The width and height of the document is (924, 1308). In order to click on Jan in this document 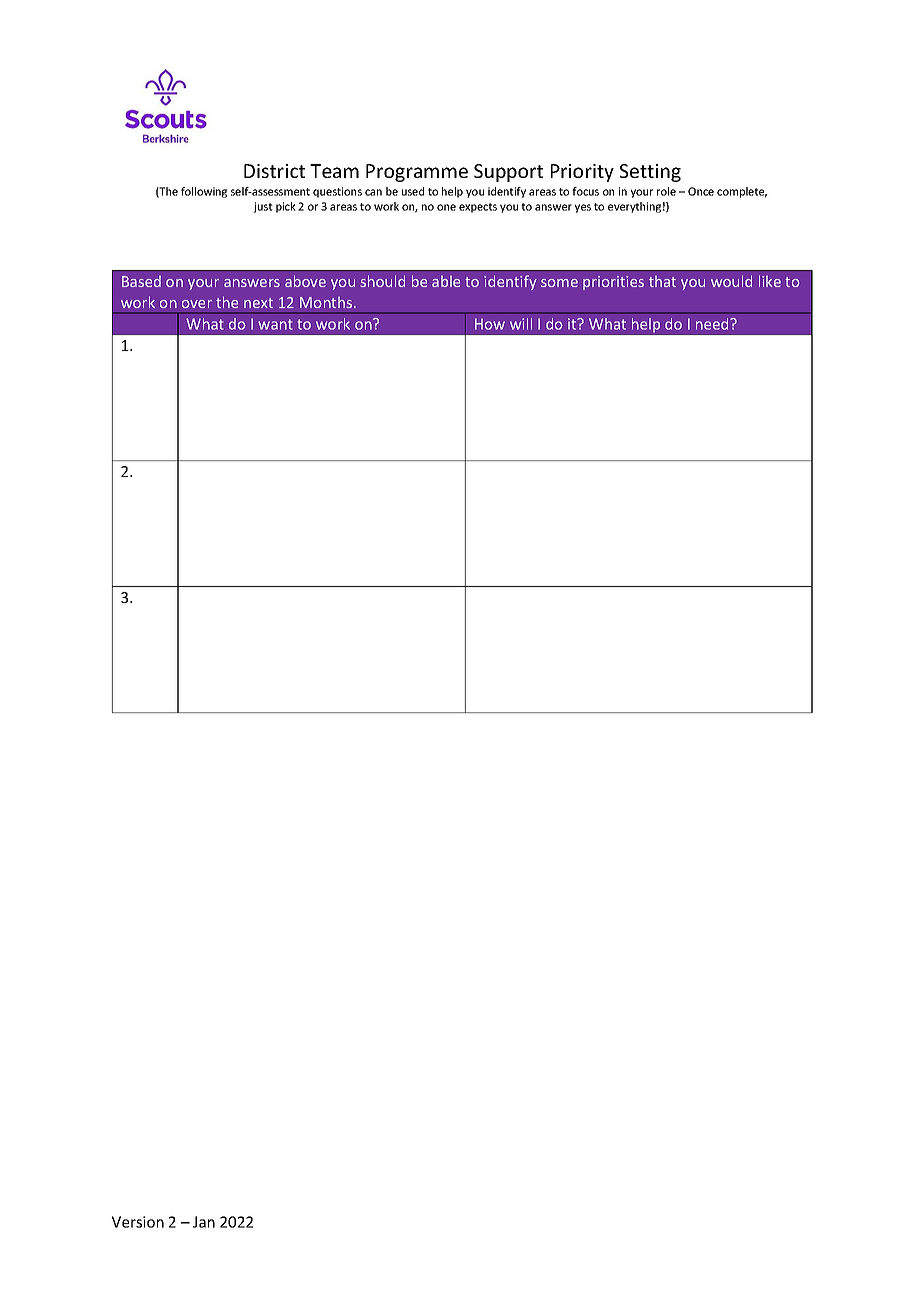, I will do `click(204, 1222)`.
